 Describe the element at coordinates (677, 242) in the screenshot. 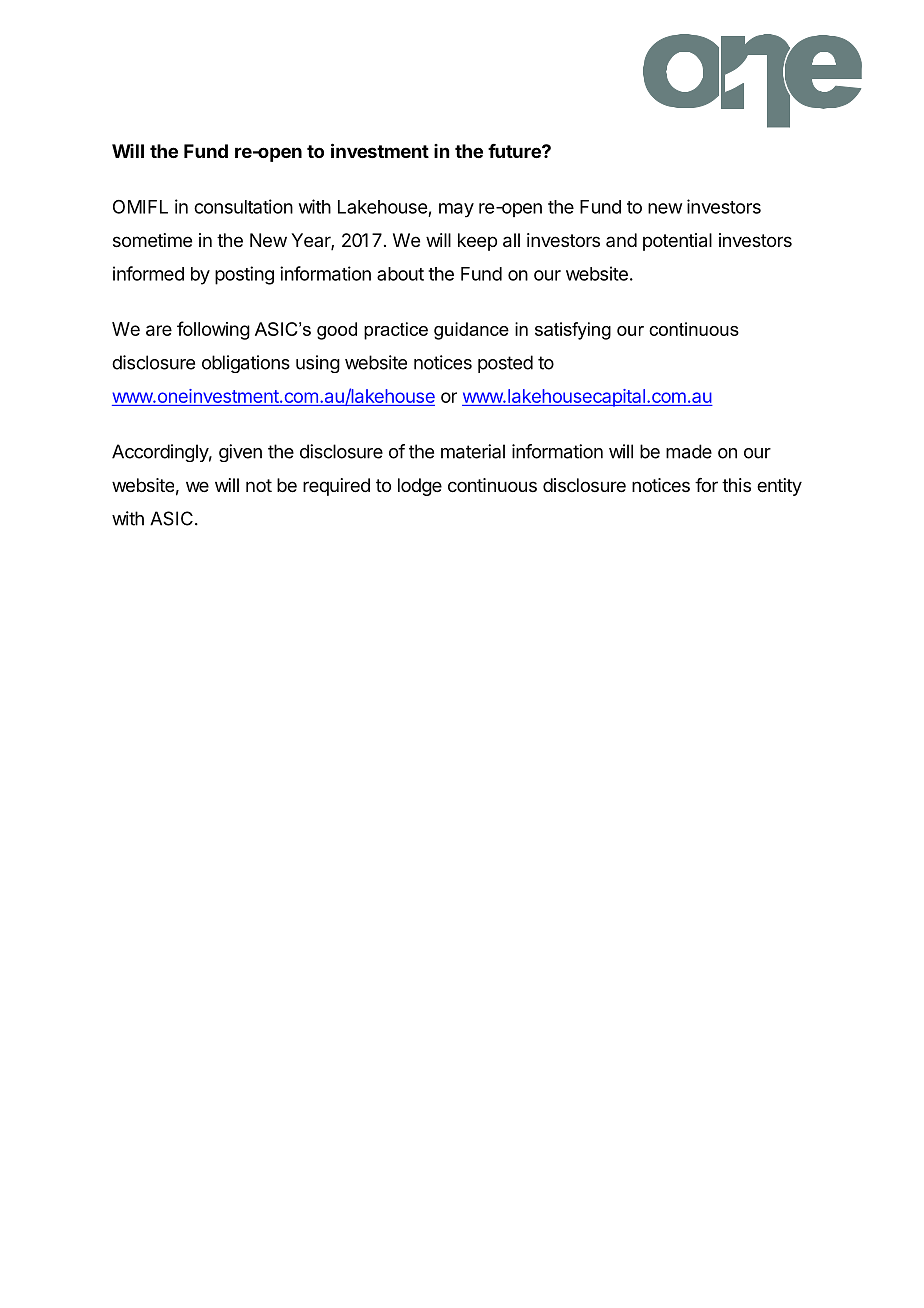

I see `potential` at that location.
